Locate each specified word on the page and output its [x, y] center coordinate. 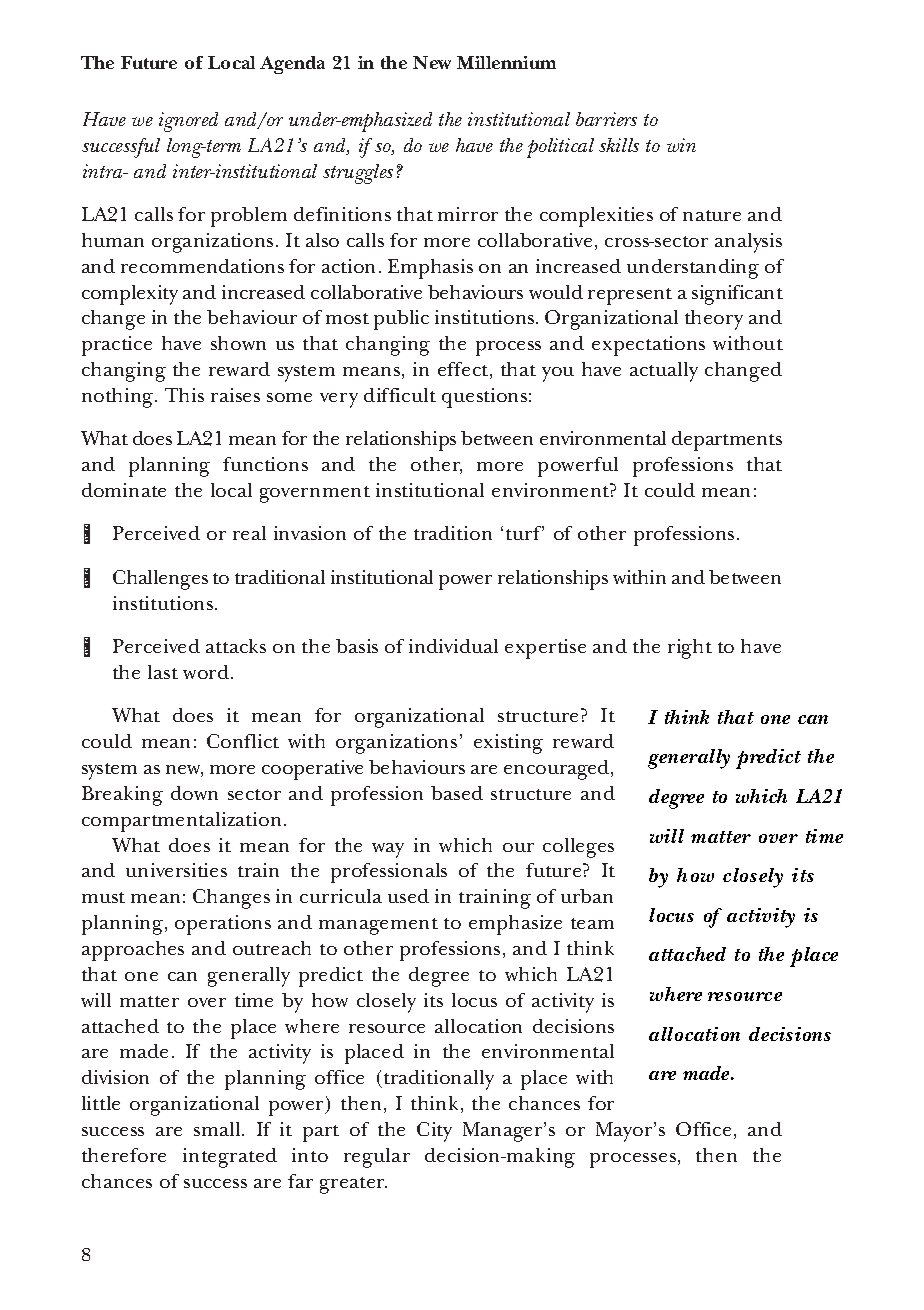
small [218, 1129]
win [681, 145]
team [592, 923]
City [434, 1132]
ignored [188, 122]
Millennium [506, 62]
